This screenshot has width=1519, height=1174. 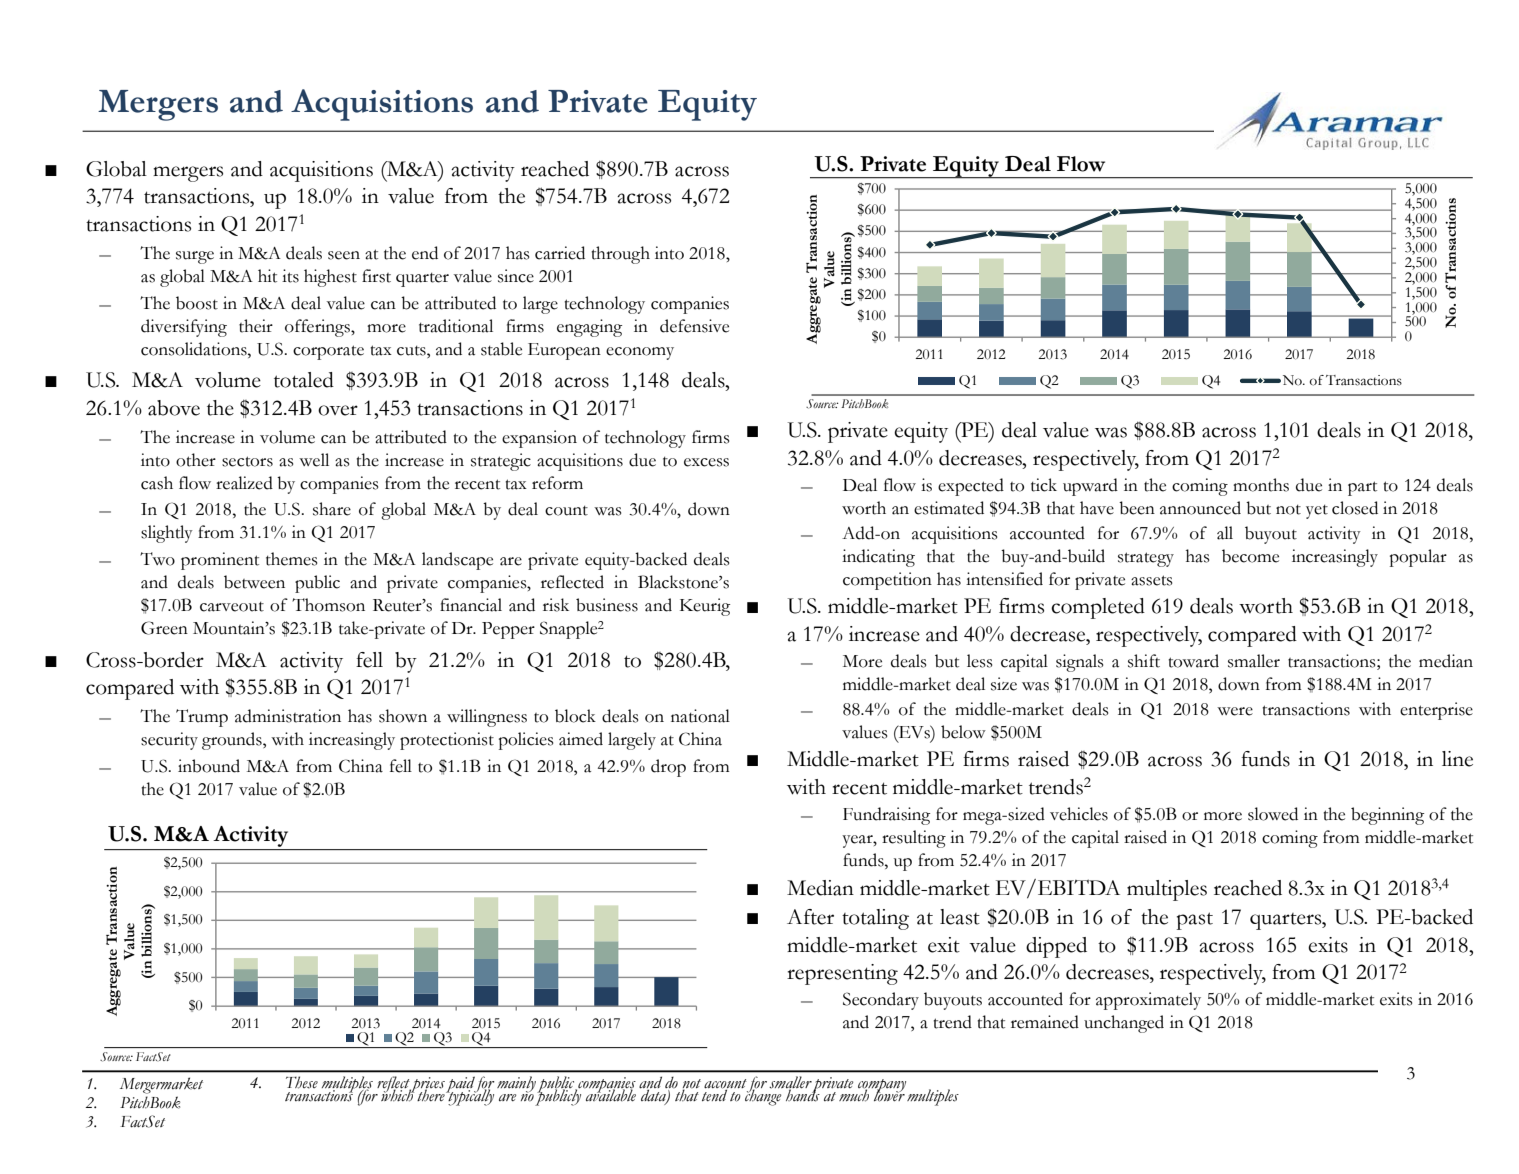 What do you see at coordinates (1148, 1001) in the screenshot?
I see `approximately` at bounding box center [1148, 1001].
